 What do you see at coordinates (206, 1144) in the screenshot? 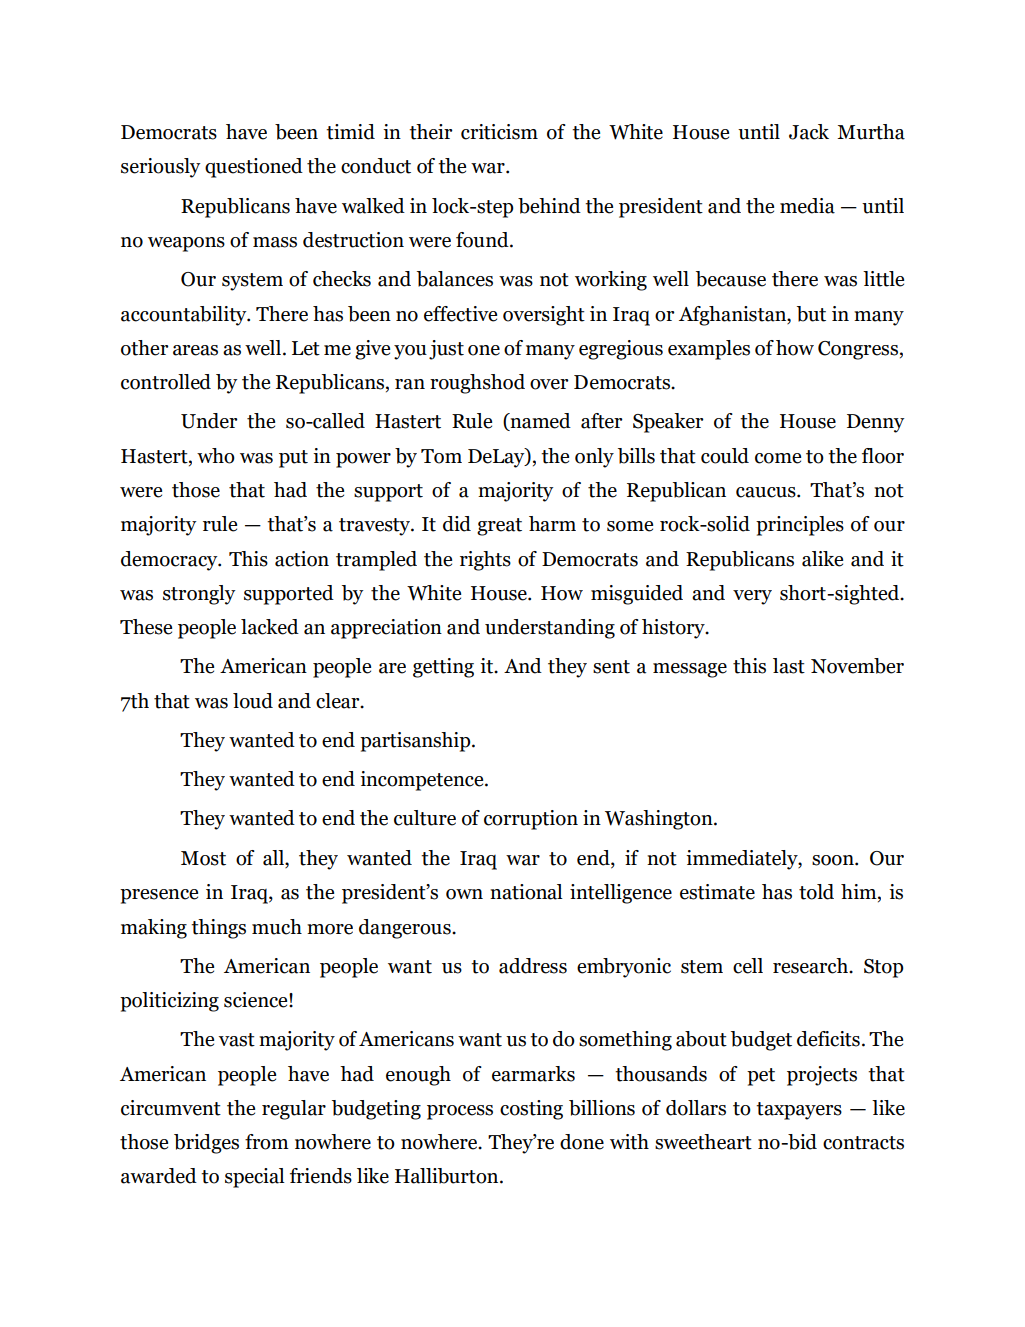
I see `bridges` at bounding box center [206, 1144].
